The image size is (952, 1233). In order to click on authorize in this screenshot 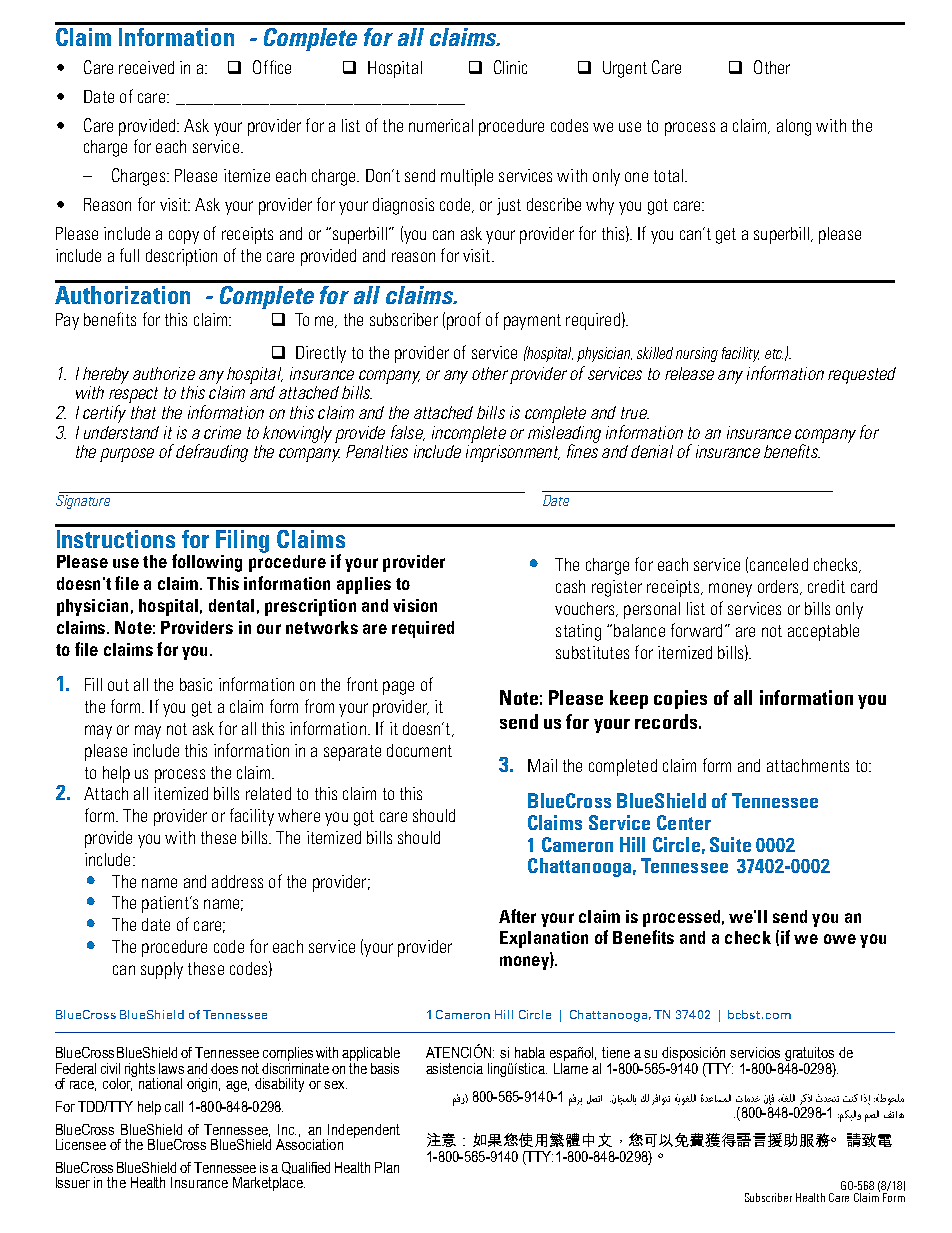, I will do `click(164, 373)`.
